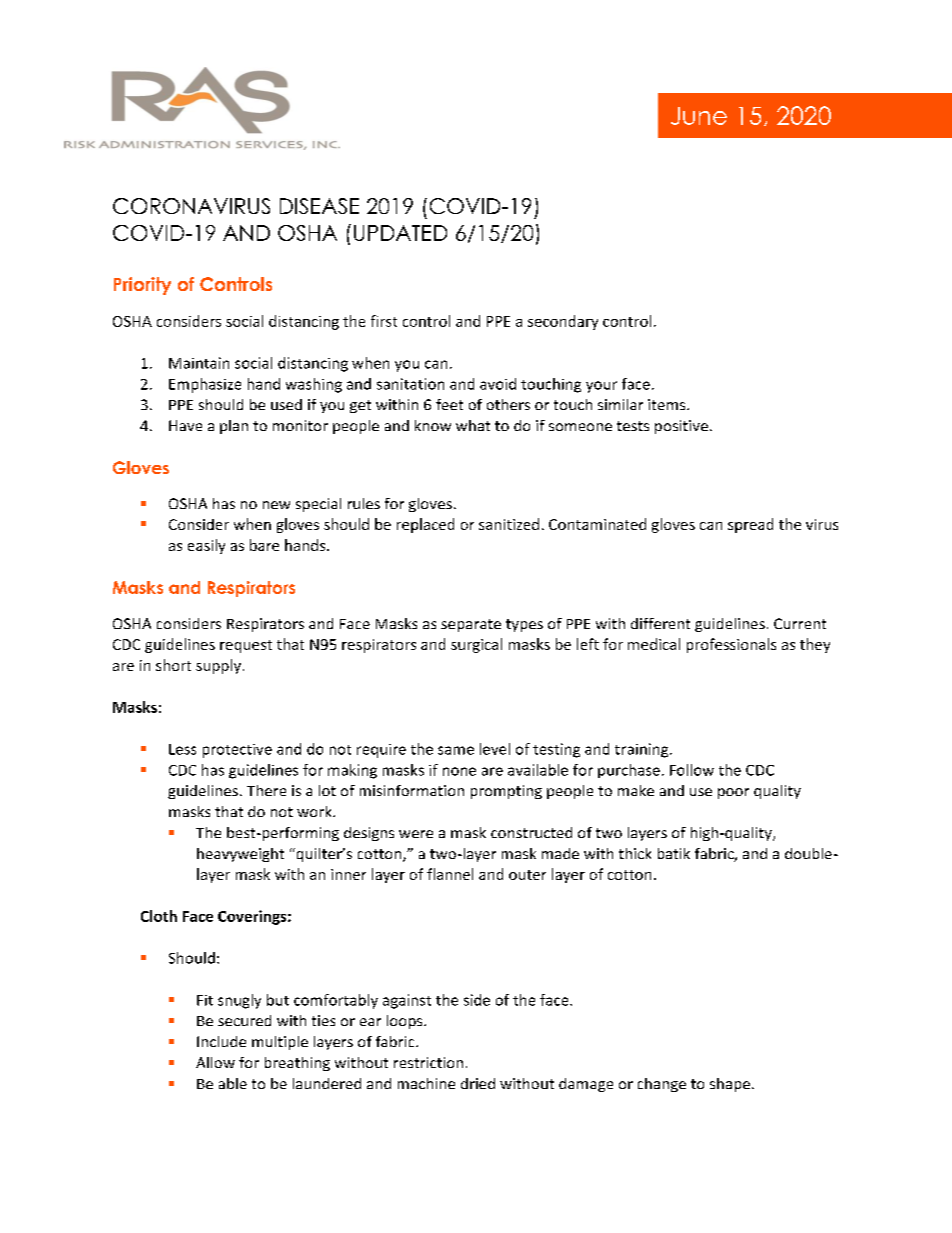 This screenshot has height=1233, width=952. I want to click on items, so click(668, 404).
